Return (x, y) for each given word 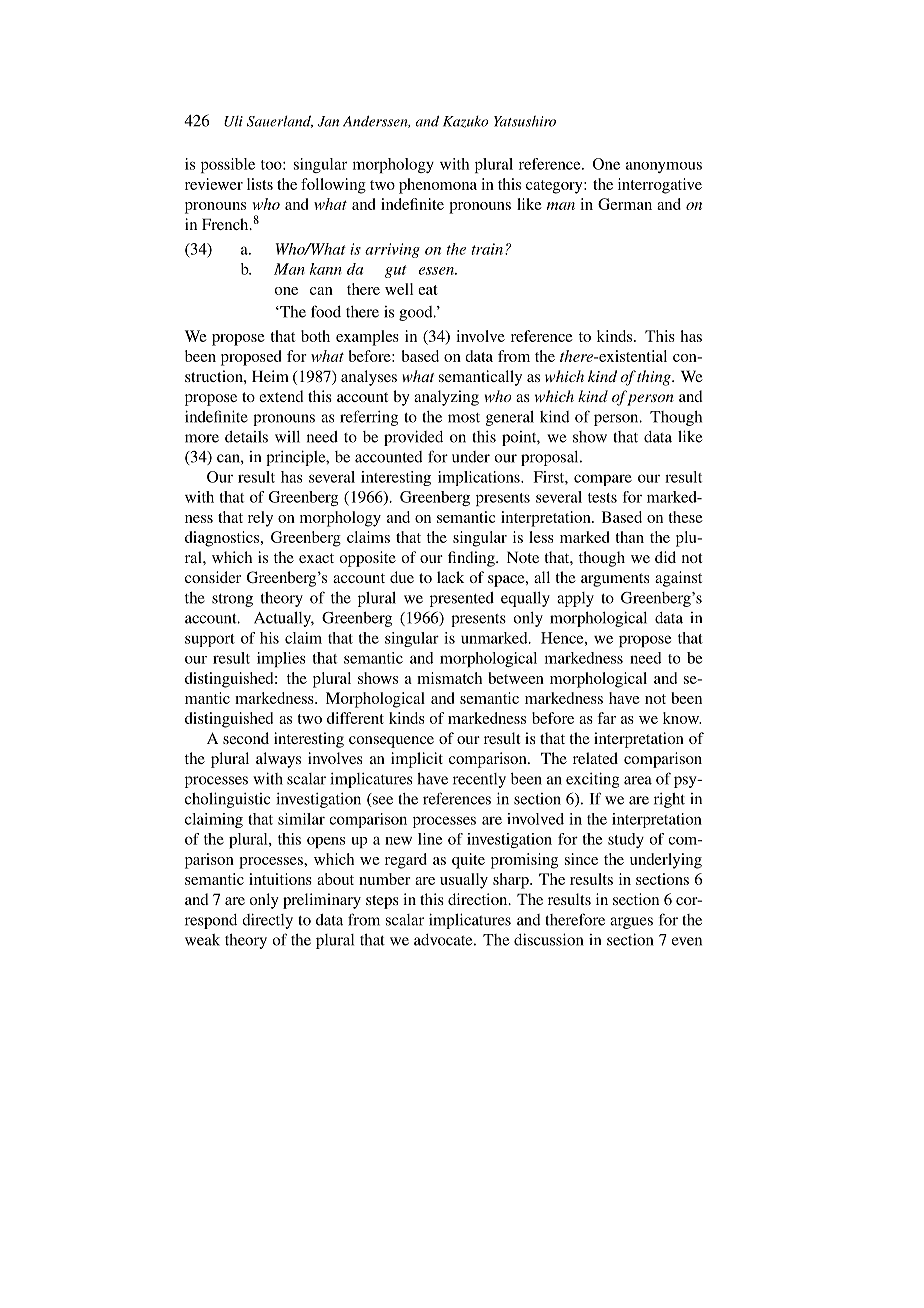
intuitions (280, 879)
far (606, 718)
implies (281, 659)
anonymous (664, 167)
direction (479, 899)
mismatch (449, 678)
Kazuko (465, 122)
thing (655, 378)
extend (281, 396)
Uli (233, 121)
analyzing (446, 398)
